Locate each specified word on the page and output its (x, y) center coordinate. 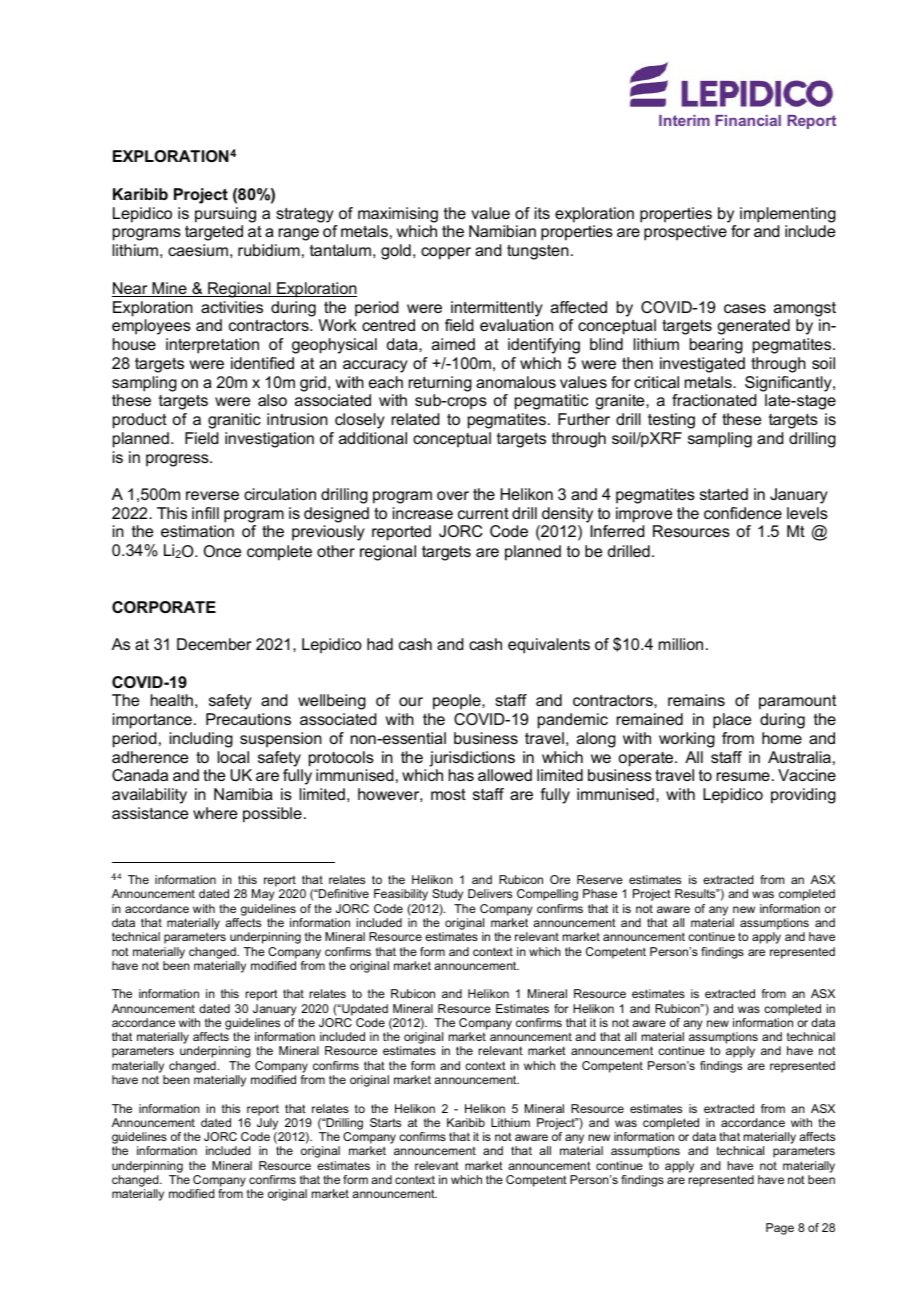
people (458, 702)
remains (696, 700)
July (269, 1125)
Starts (385, 1122)
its (542, 213)
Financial (748, 120)
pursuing (225, 215)
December (214, 644)
